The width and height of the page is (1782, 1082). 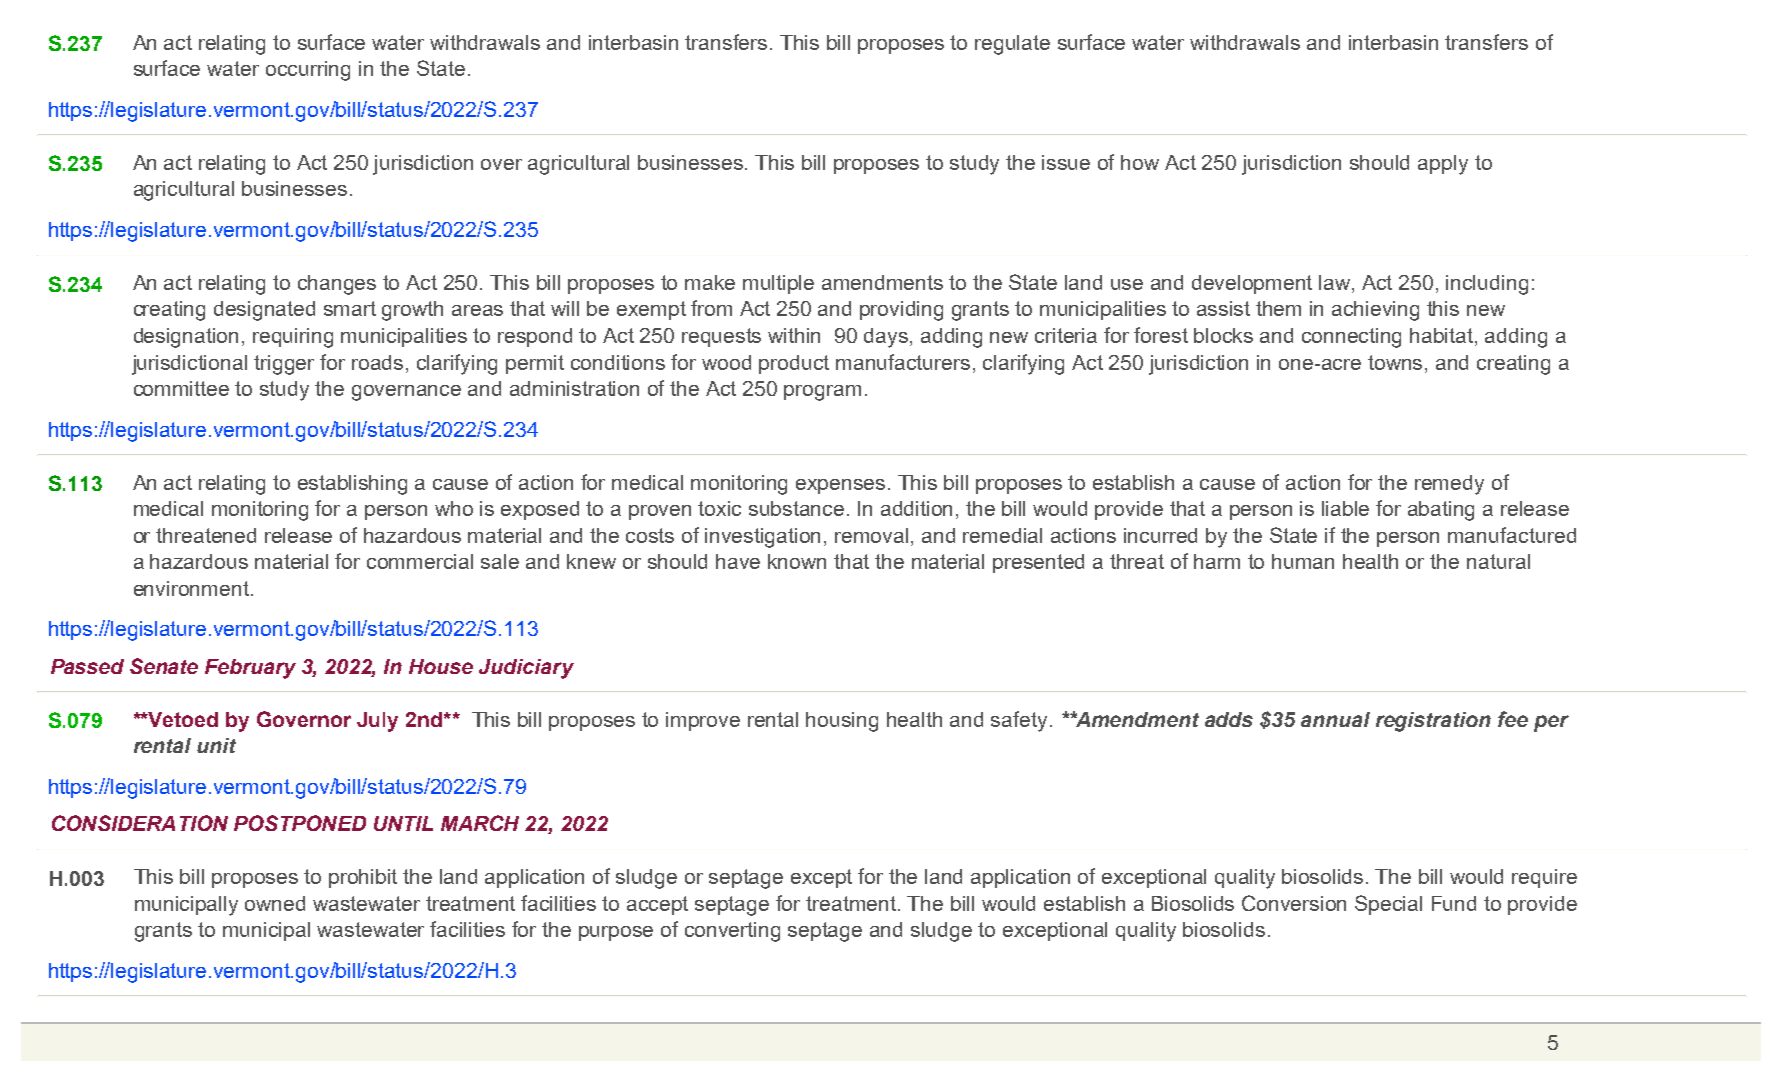 What do you see at coordinates (293, 338) in the page?
I see `requiring` at bounding box center [293, 338].
